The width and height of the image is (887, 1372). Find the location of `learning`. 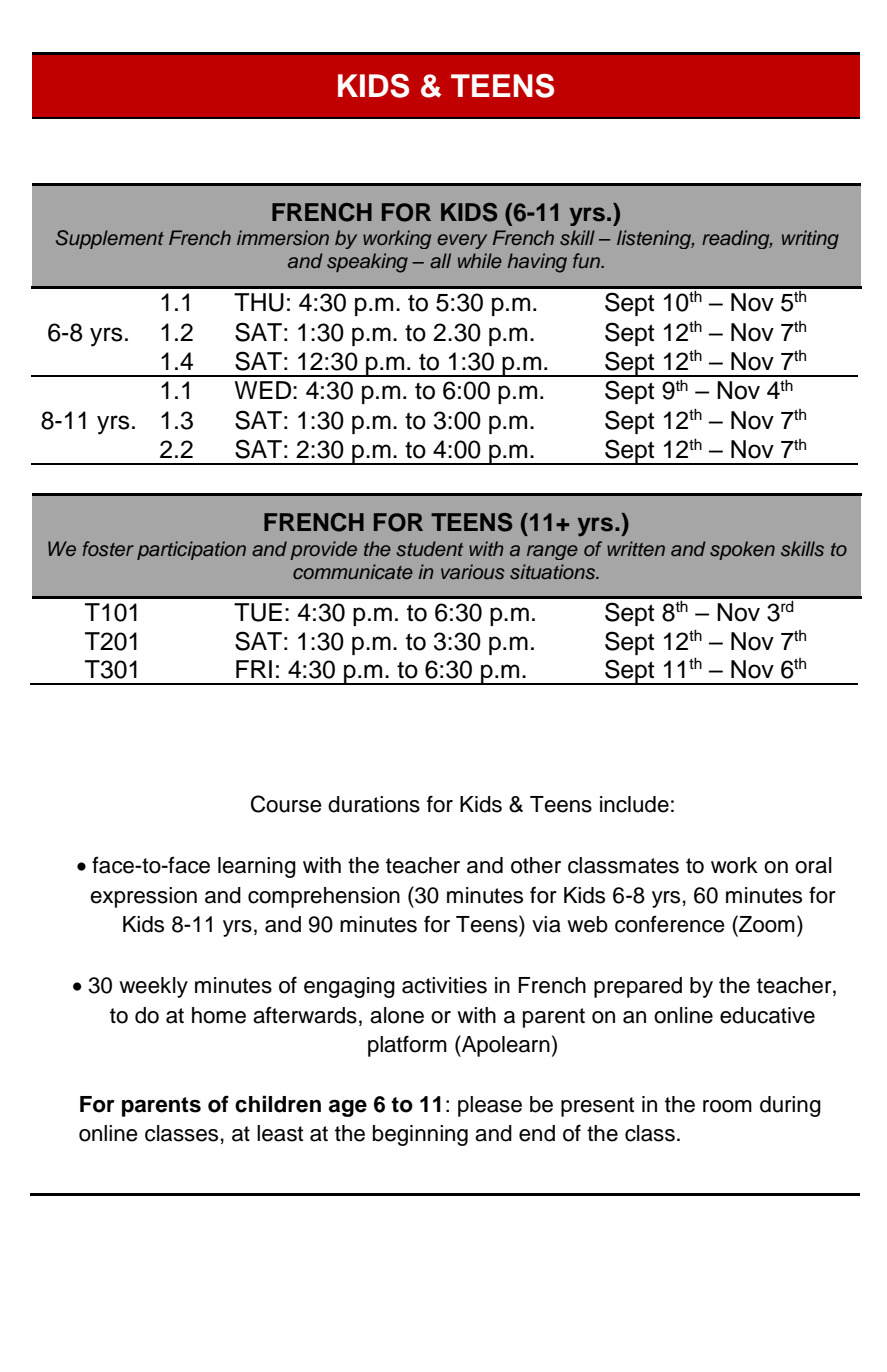

learning is located at coordinates (257, 867).
